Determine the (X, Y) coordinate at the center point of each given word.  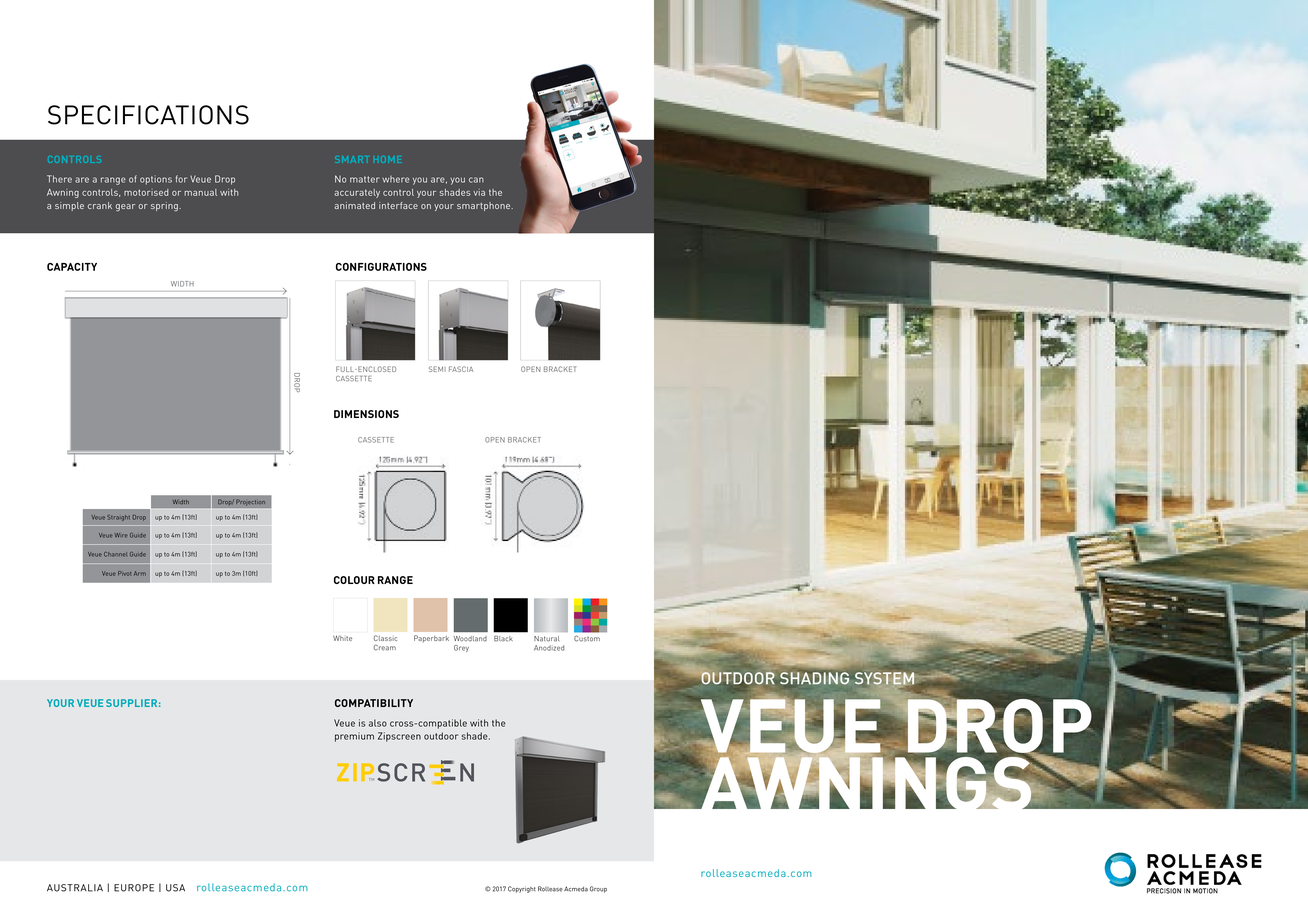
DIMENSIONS (366, 414)
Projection (251, 502)
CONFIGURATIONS (381, 267)
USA (175, 888)
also (378, 723)
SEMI (437, 369)
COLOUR (354, 580)
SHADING (814, 678)
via (479, 192)
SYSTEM (884, 679)
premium (354, 737)
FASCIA (461, 369)
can (476, 180)
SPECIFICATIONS (148, 115)
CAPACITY (72, 267)
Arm (140, 573)
